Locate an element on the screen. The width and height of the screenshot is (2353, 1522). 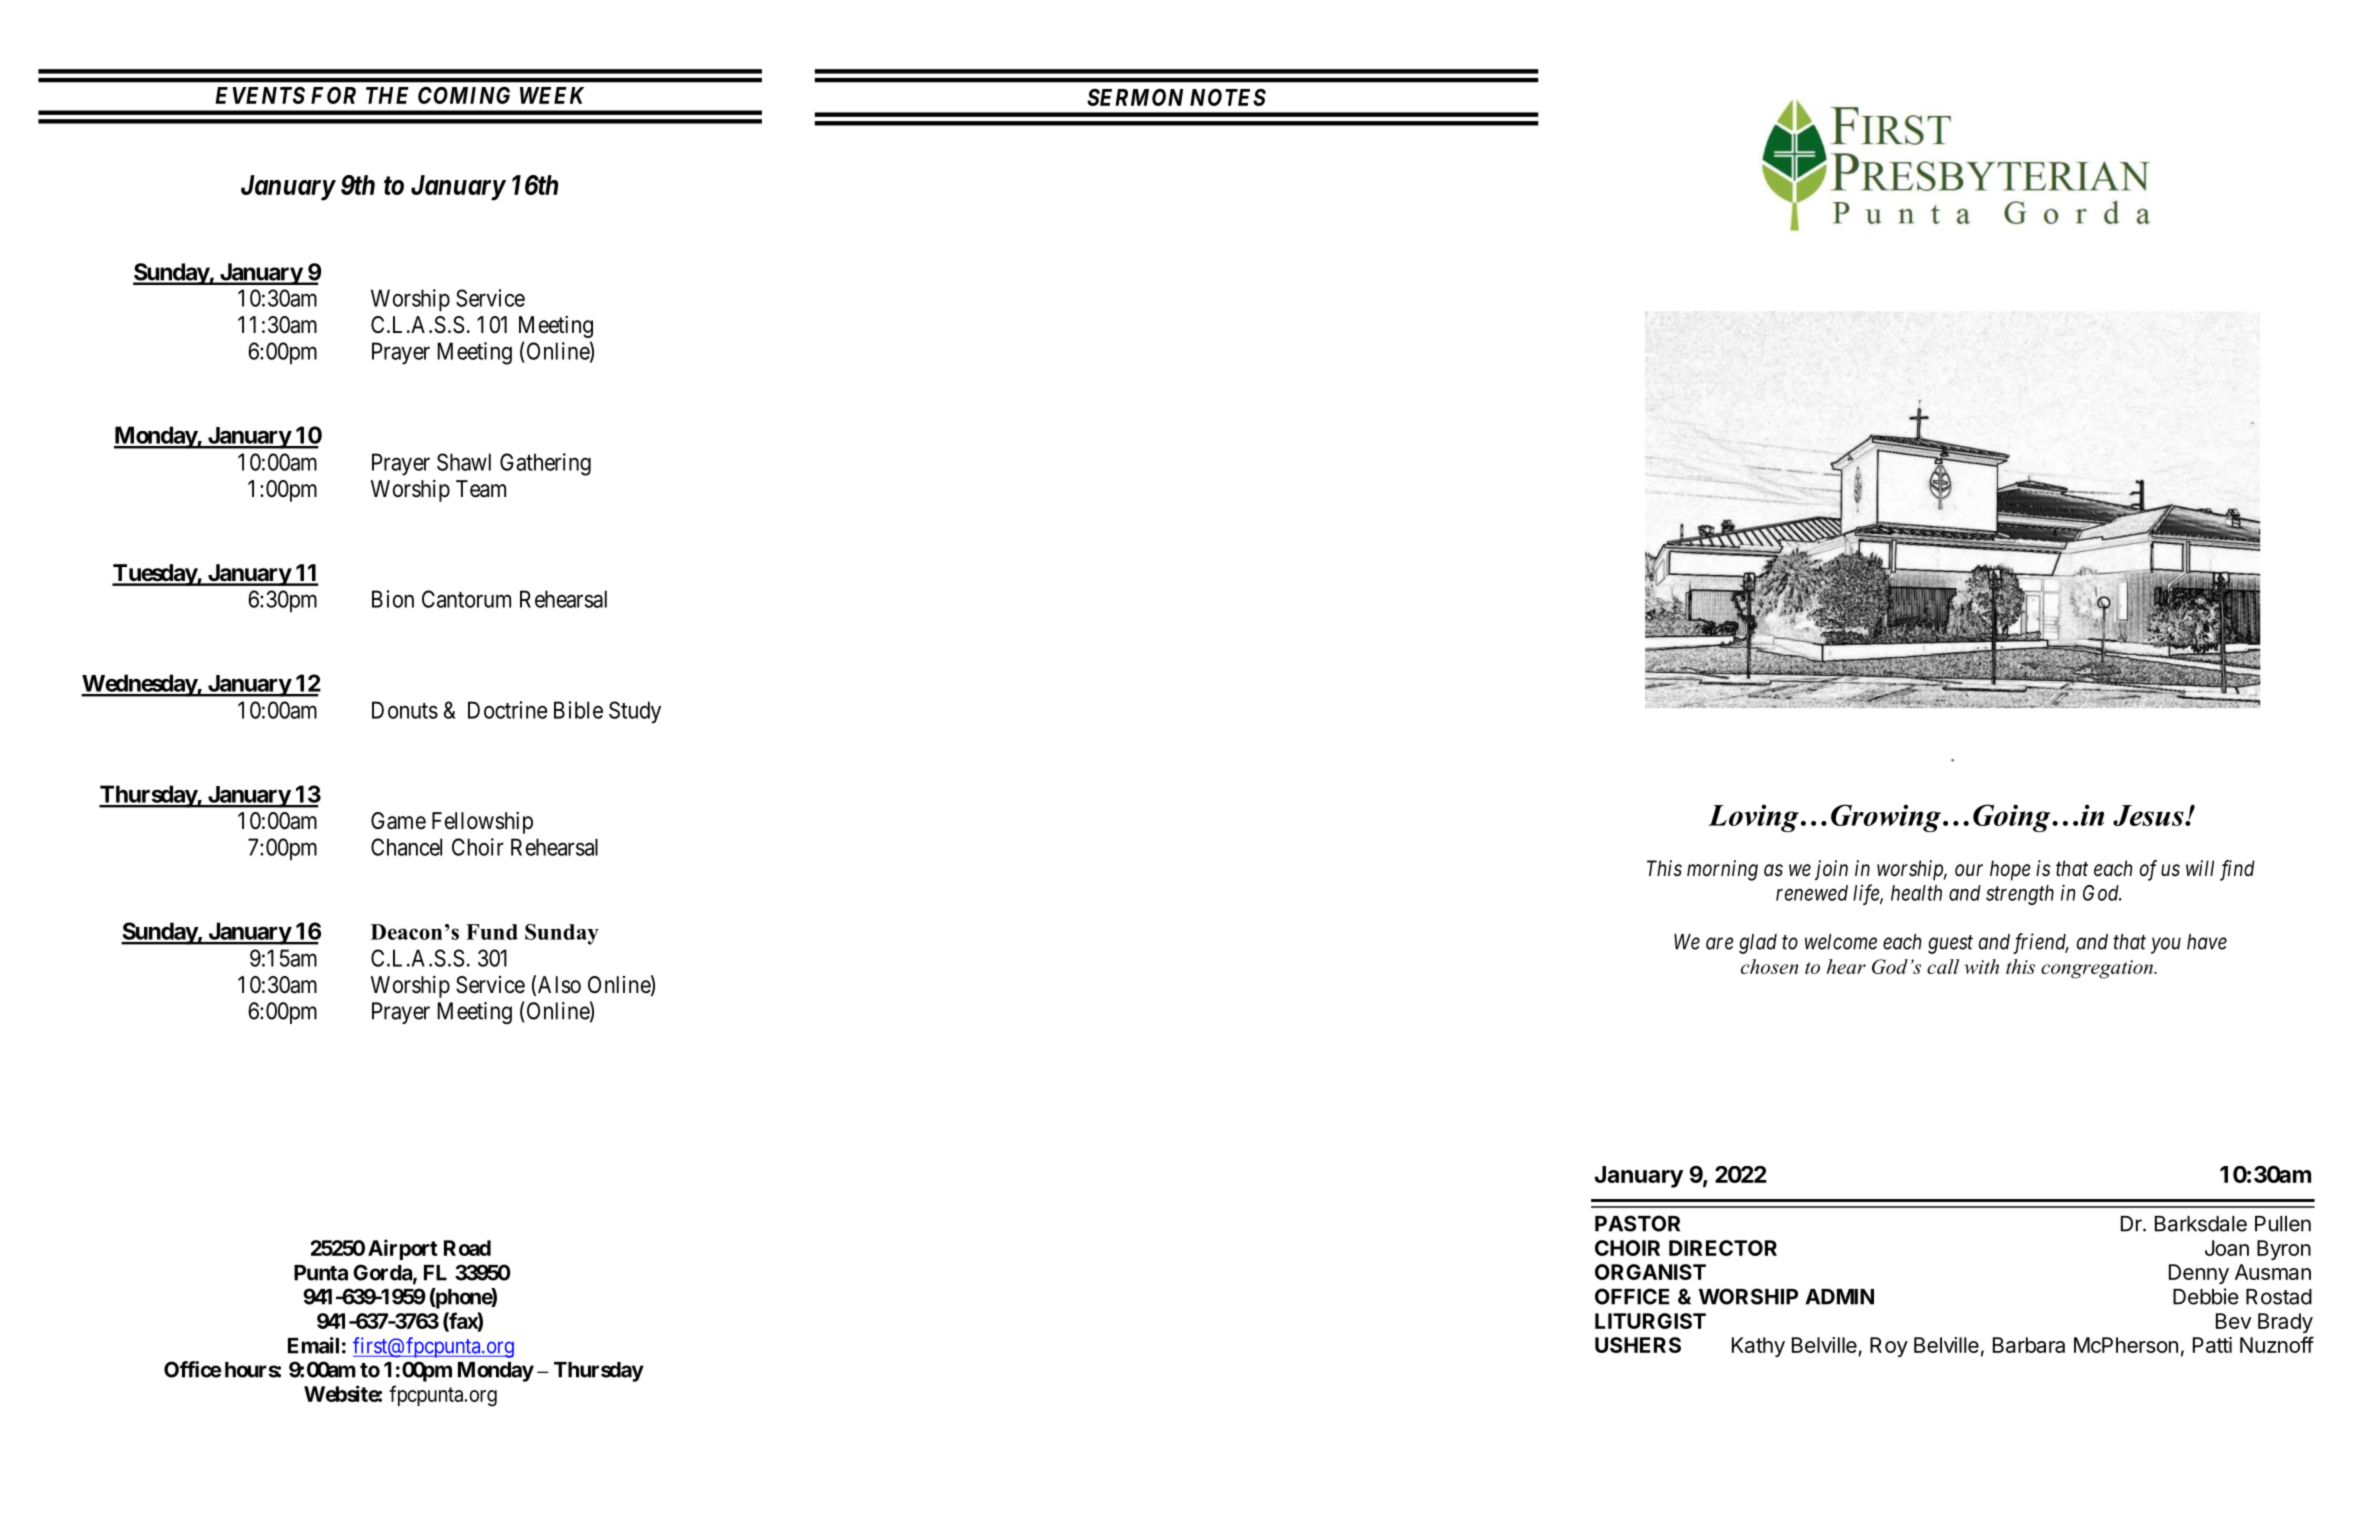
Barbara is located at coordinates (2029, 1345).
